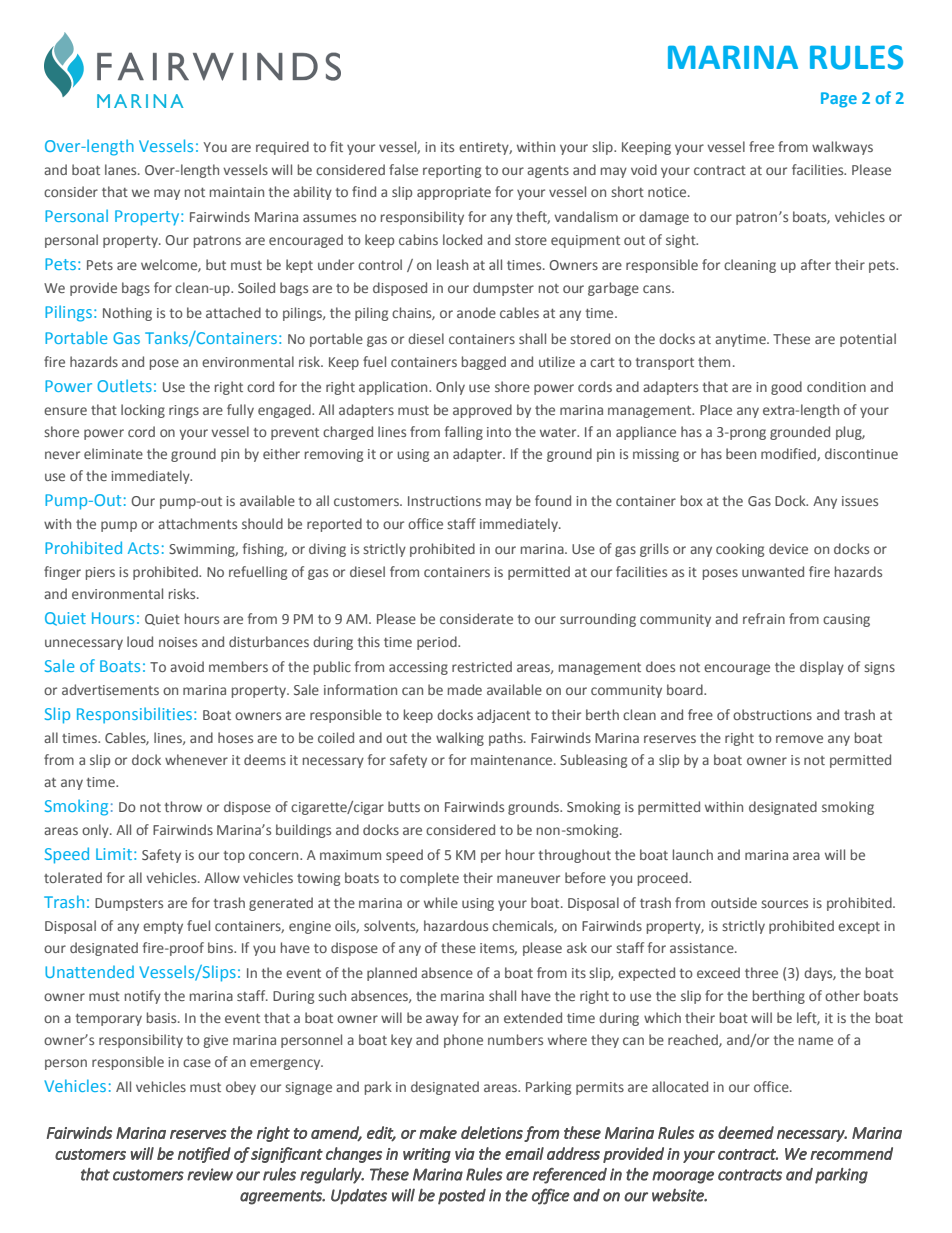 The image size is (952, 1233). I want to click on notified, so click(204, 1155).
